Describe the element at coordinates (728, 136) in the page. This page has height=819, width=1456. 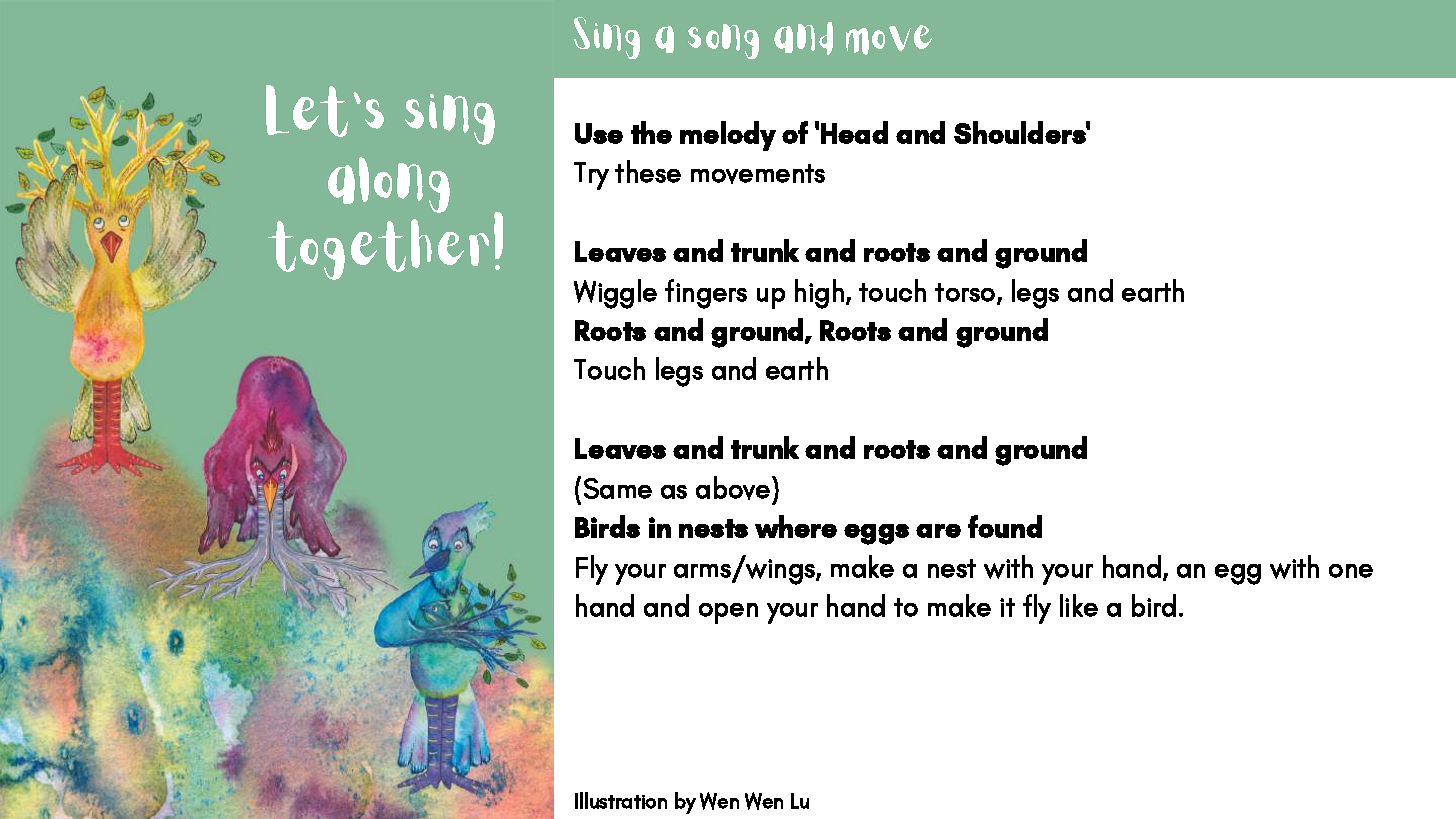
I see `melody` at that location.
